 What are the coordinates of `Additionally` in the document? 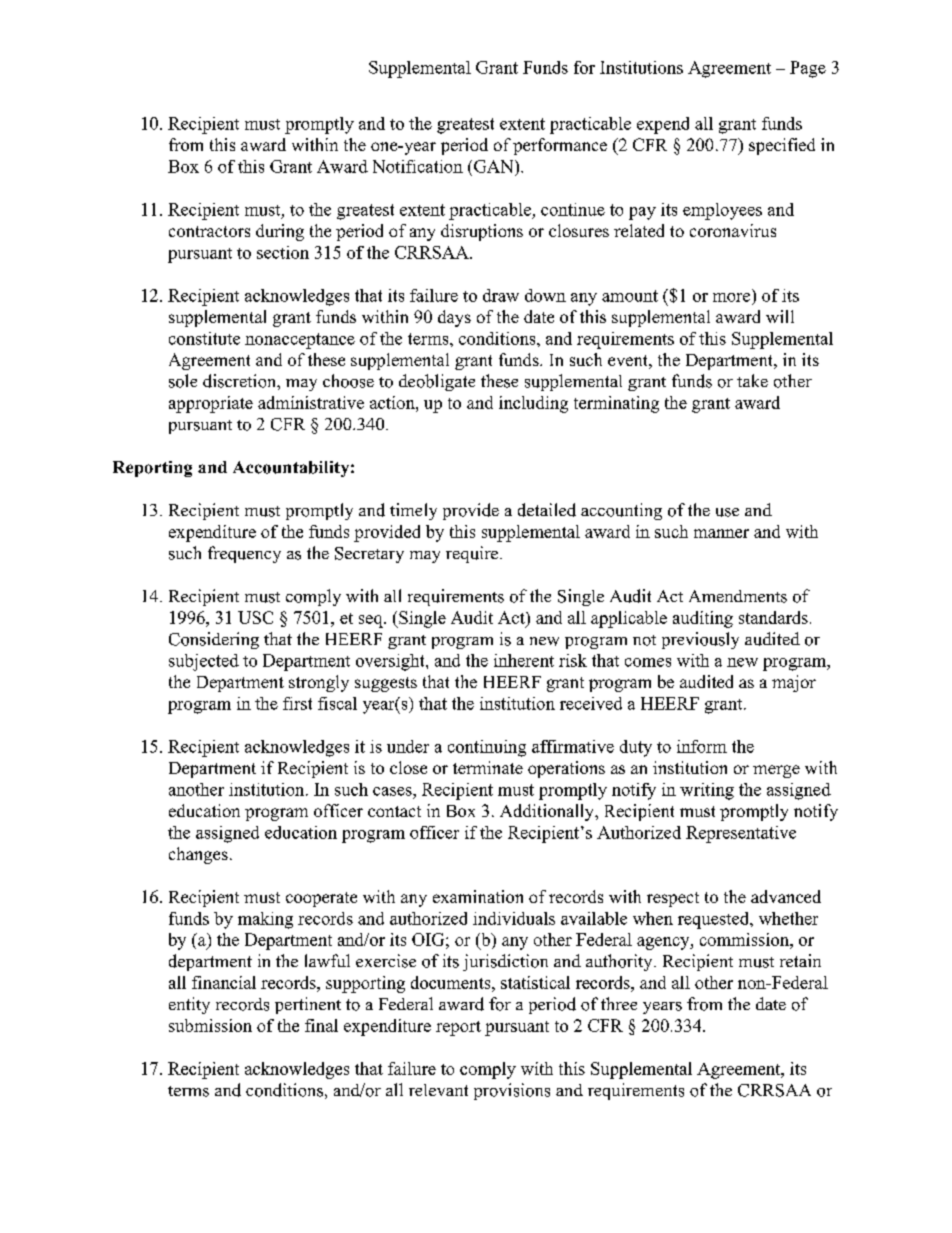 It's located at (548, 812).
